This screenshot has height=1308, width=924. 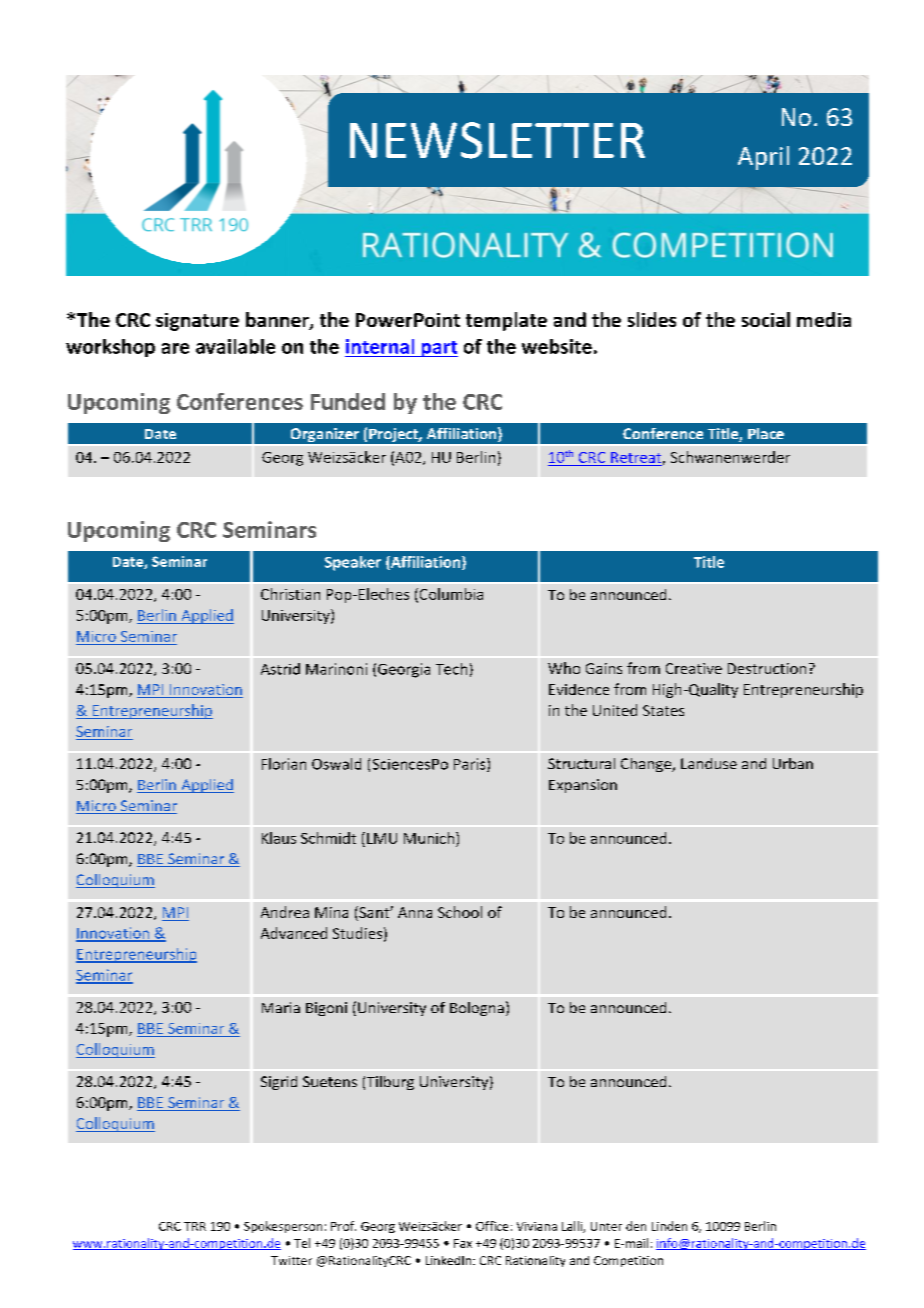 I want to click on April, so click(x=763, y=158).
